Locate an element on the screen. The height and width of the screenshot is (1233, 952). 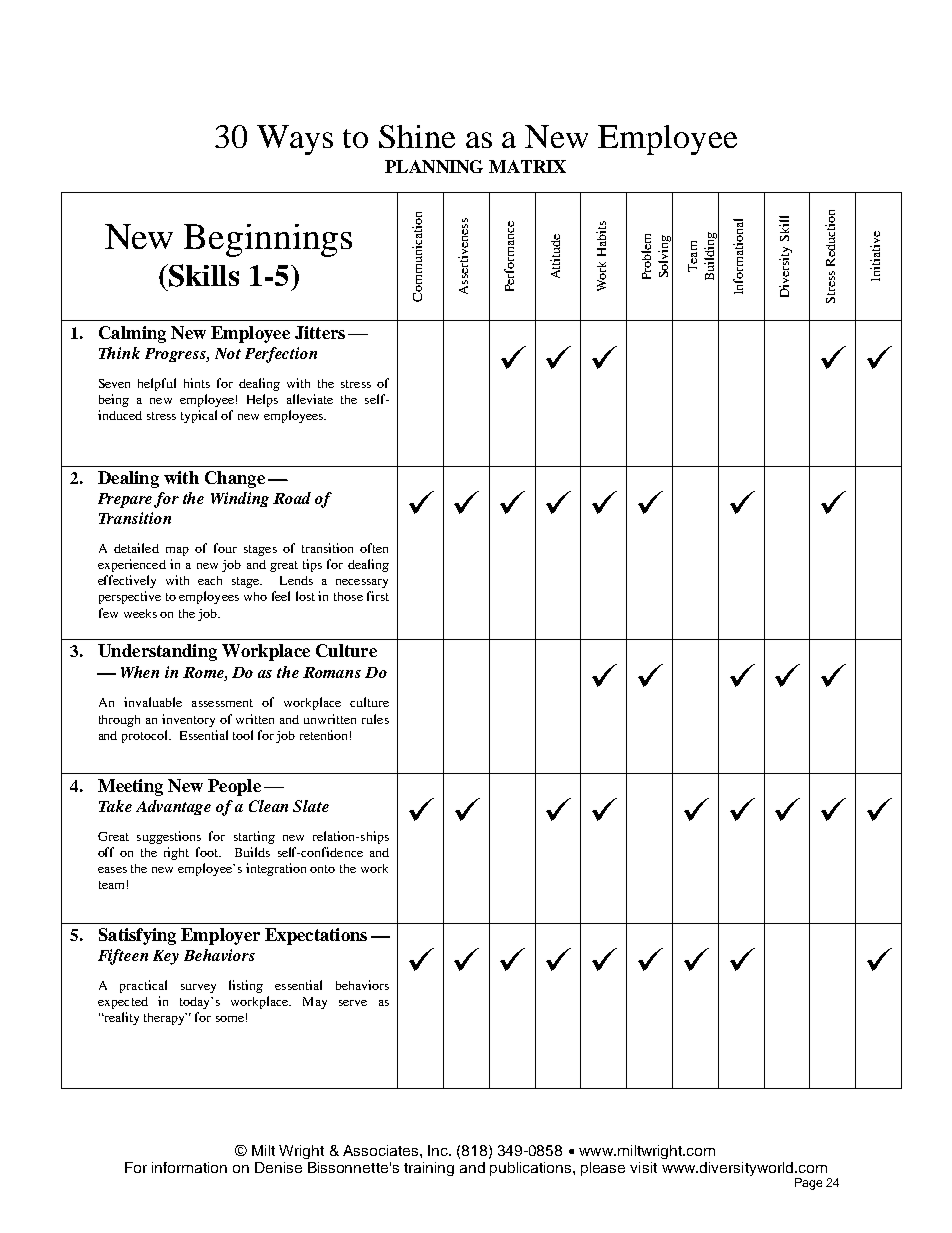
rules is located at coordinates (375, 719).
